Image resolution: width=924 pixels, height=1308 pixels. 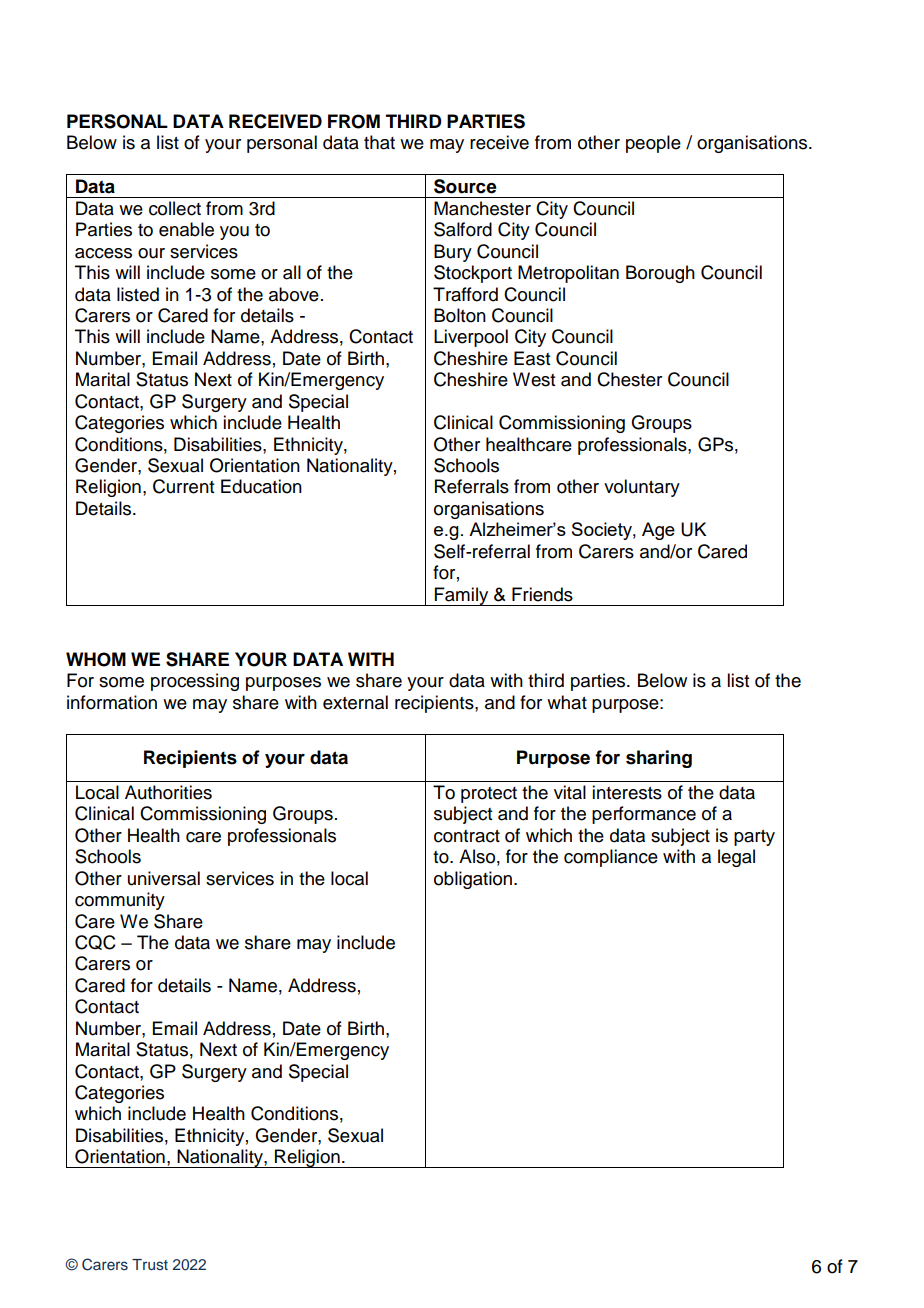 I want to click on obligation, so click(x=474, y=880).
